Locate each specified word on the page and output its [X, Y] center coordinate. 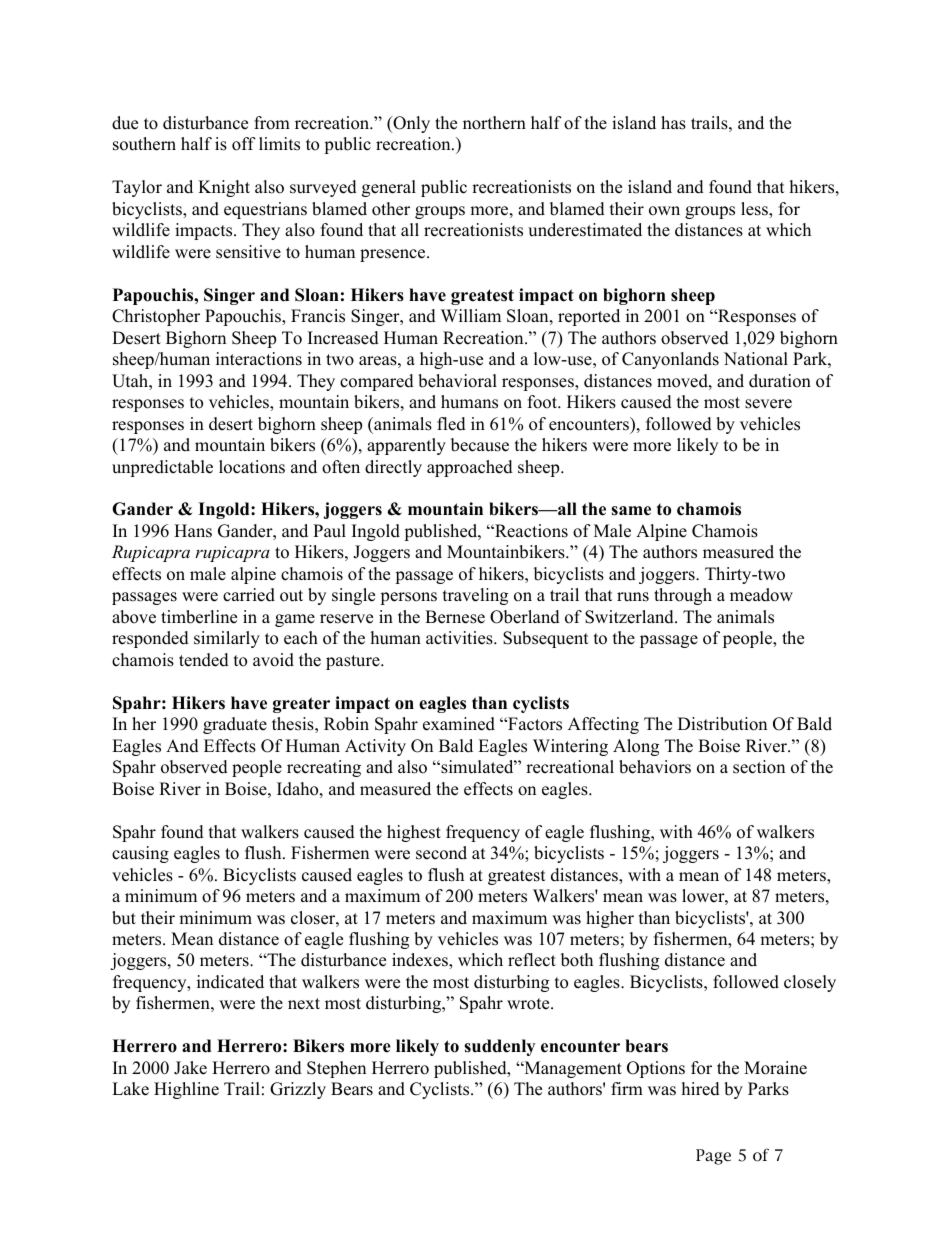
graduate [235, 725]
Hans [193, 531]
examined [459, 724]
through [683, 596]
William [471, 315]
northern [494, 123]
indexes [421, 961]
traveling [475, 596]
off [244, 144]
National [756, 359]
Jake [190, 1068]
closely [810, 983]
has [673, 123]
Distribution [722, 724]
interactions [259, 359]
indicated [230, 982]
